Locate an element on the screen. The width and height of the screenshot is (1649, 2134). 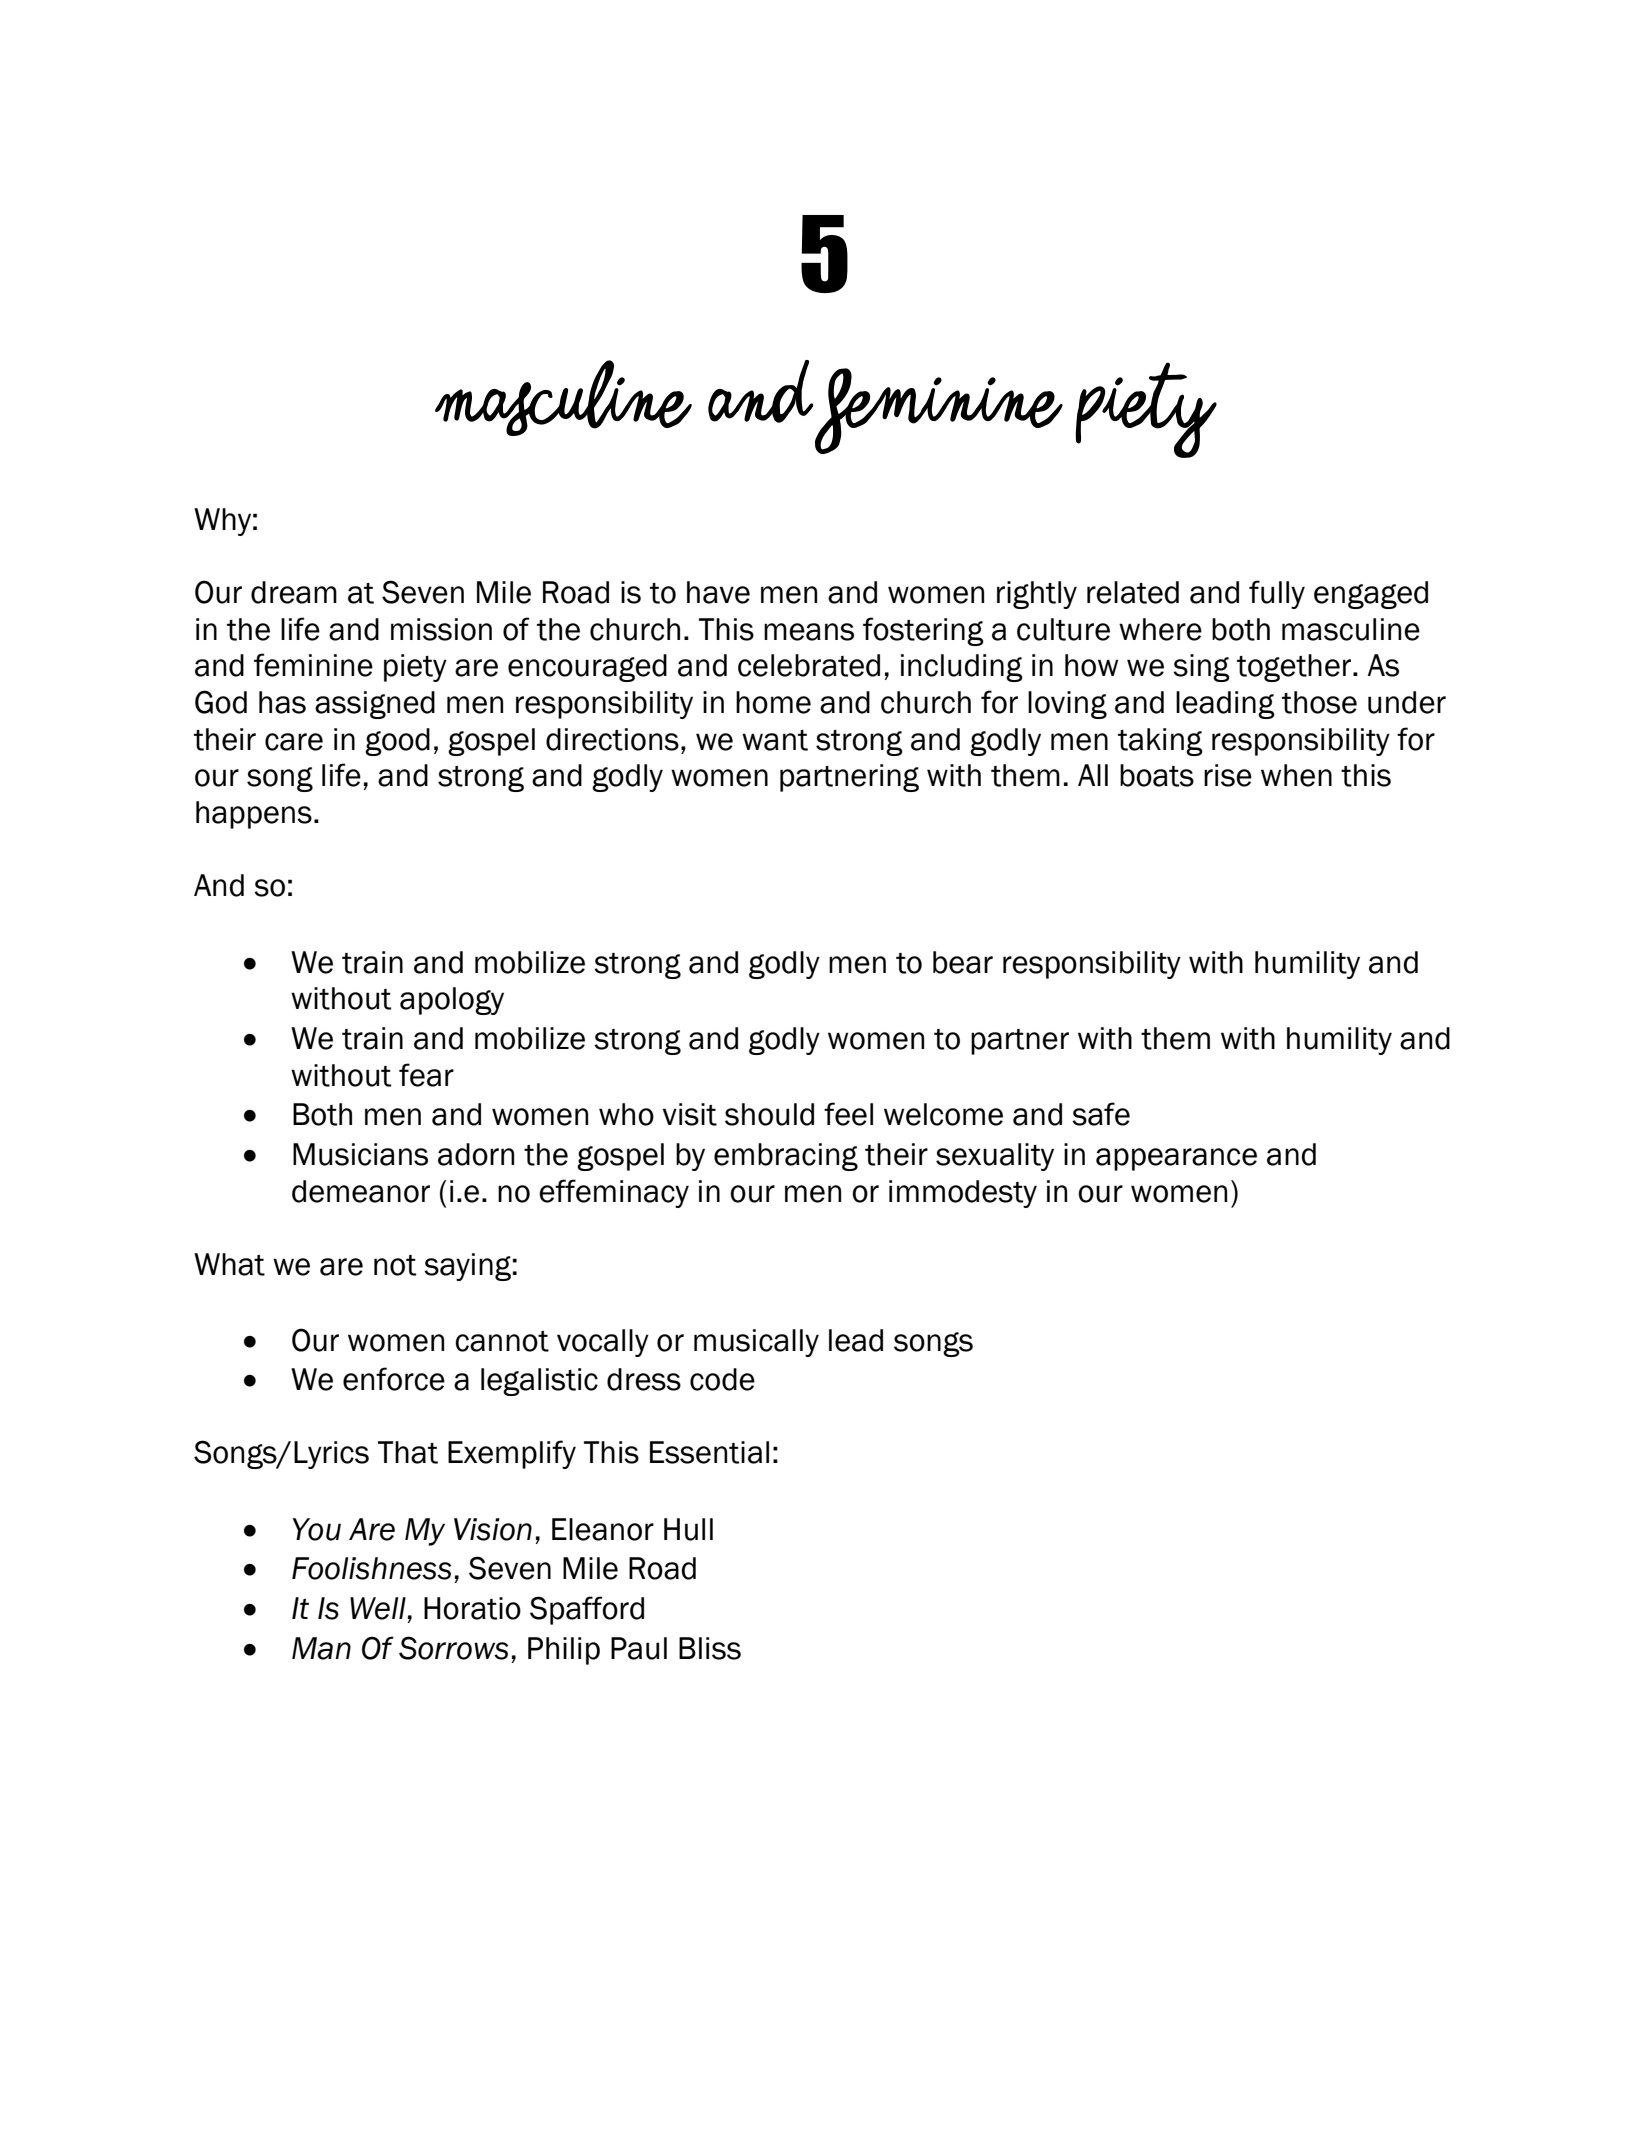
mission is located at coordinates (441, 629).
